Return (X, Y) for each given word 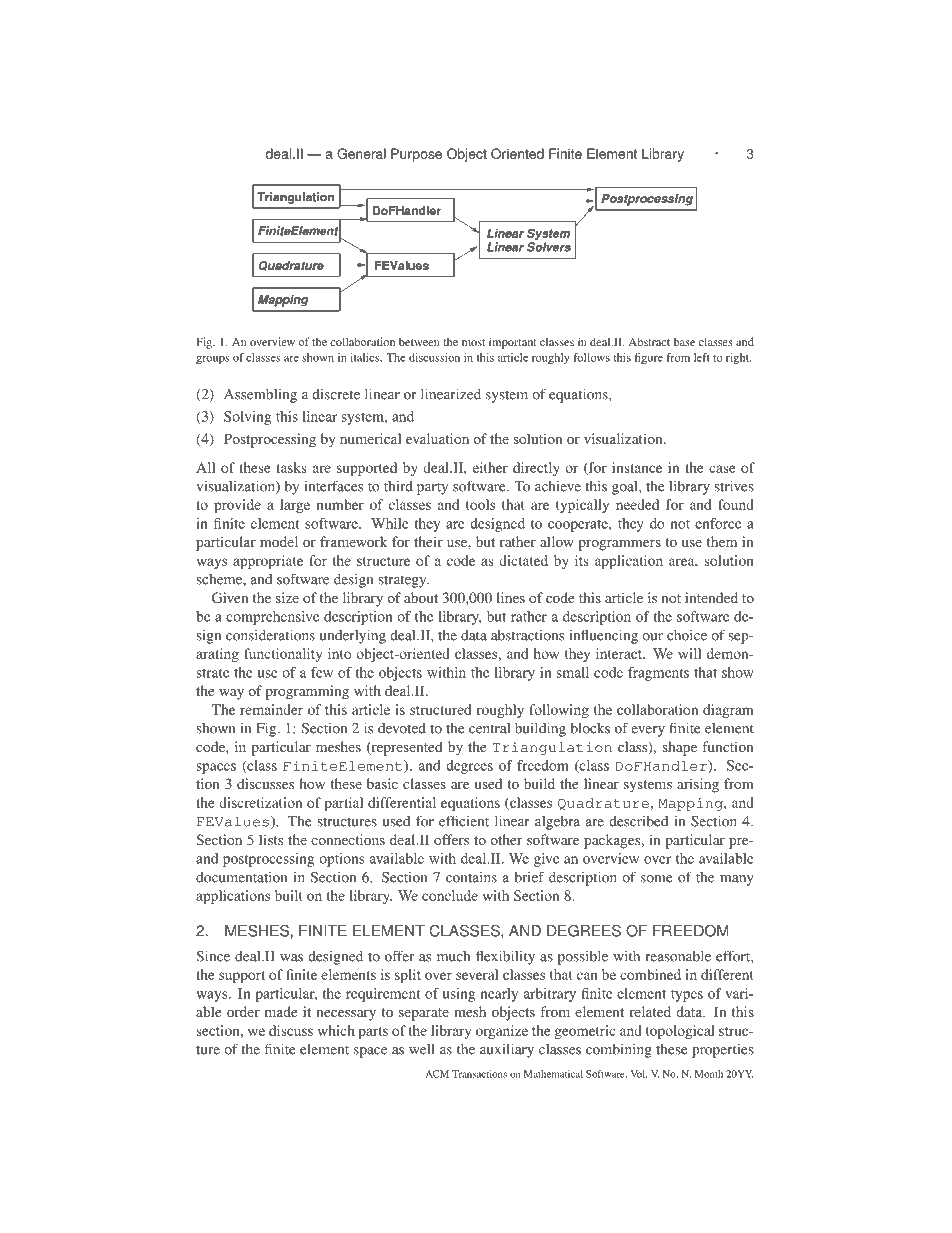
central (489, 728)
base (684, 341)
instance (637, 467)
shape (680, 748)
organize (502, 1032)
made (281, 1011)
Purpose (416, 155)
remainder (271, 709)
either (490, 467)
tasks (291, 467)
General (361, 153)
